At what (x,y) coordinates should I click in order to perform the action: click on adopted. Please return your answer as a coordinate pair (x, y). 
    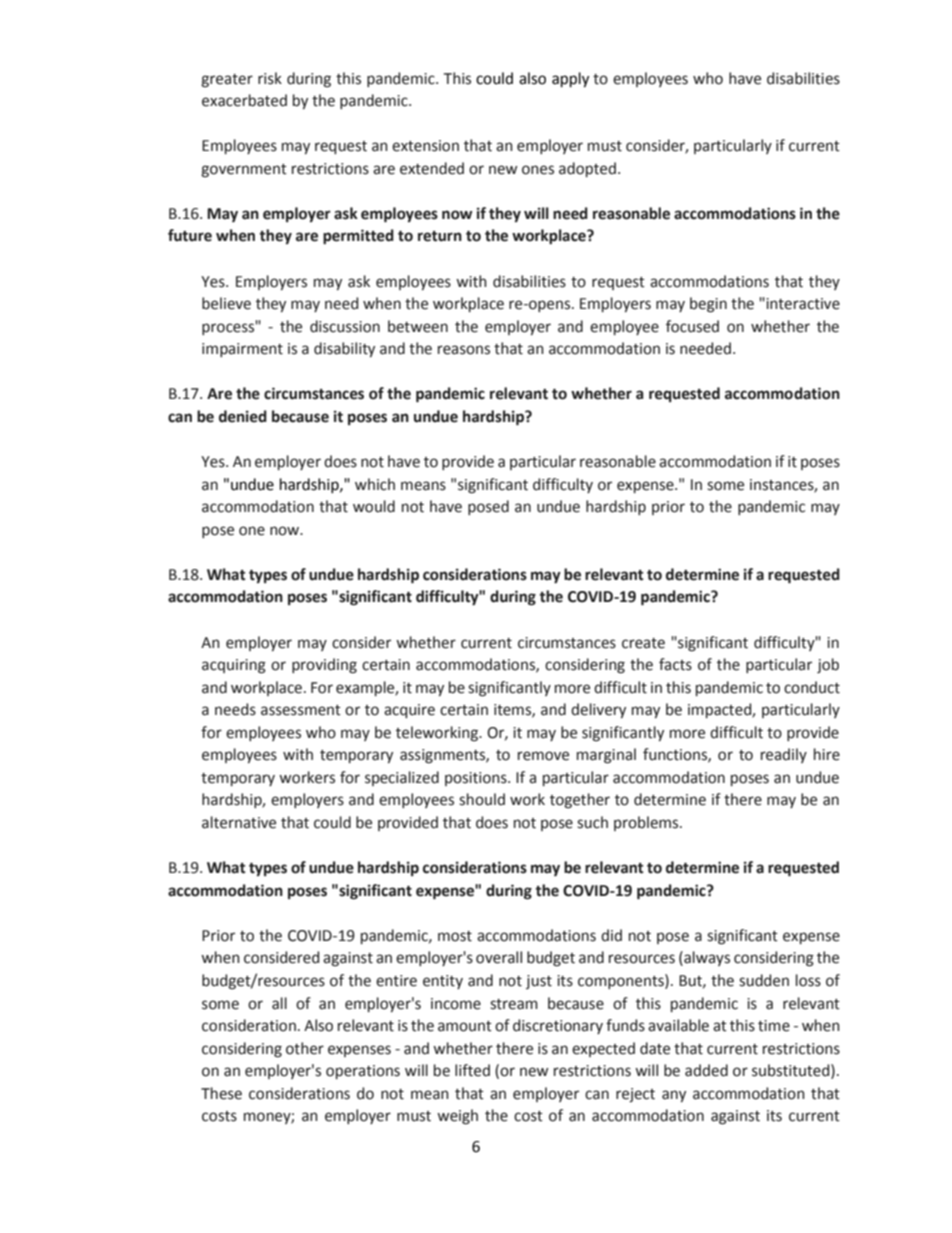
    Looking at the image, I should click on (587, 169).
